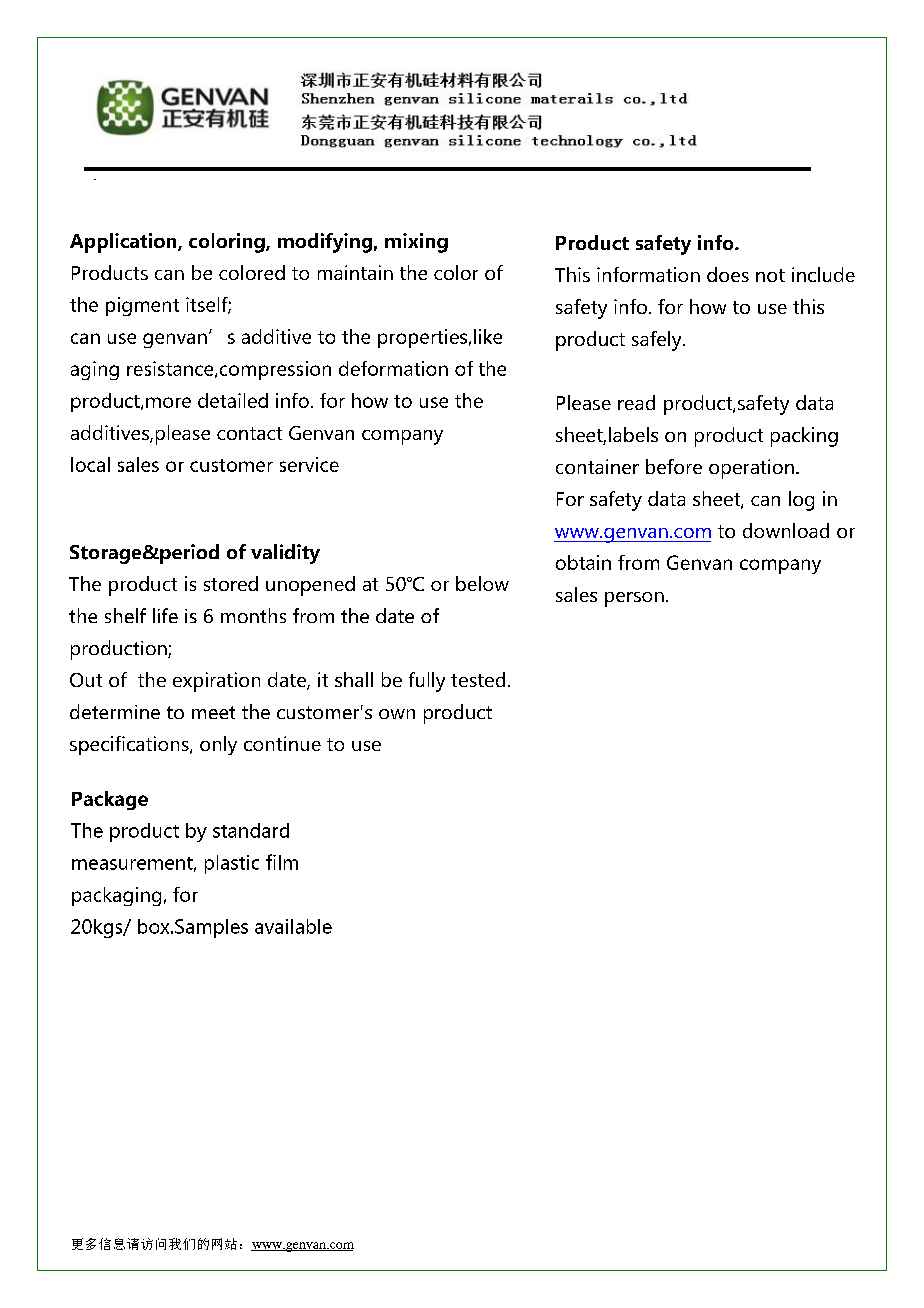 This screenshot has width=924, height=1308. Describe the element at coordinates (634, 599) in the screenshot. I see `person` at that location.
